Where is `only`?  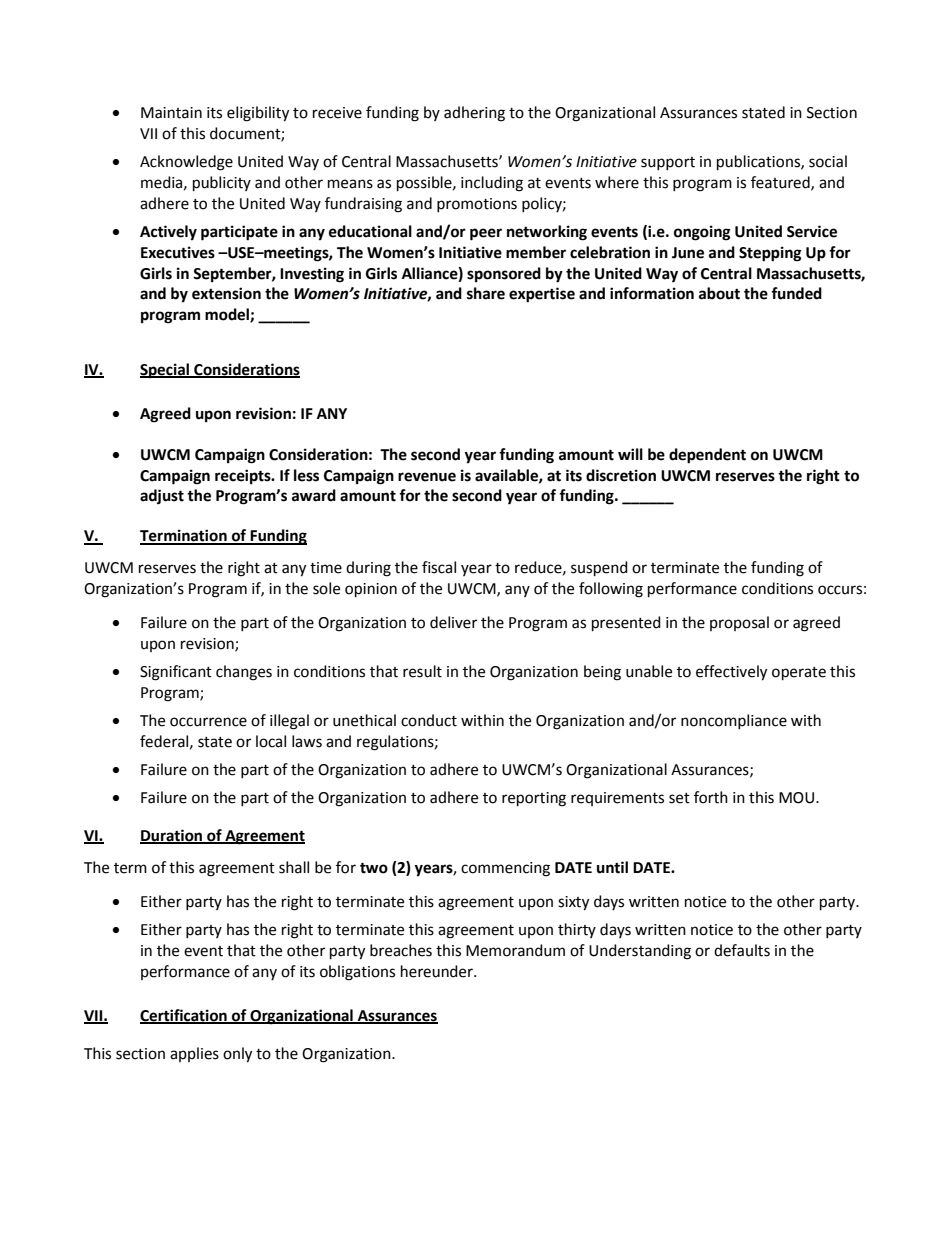
only is located at coordinates (237, 1055).
